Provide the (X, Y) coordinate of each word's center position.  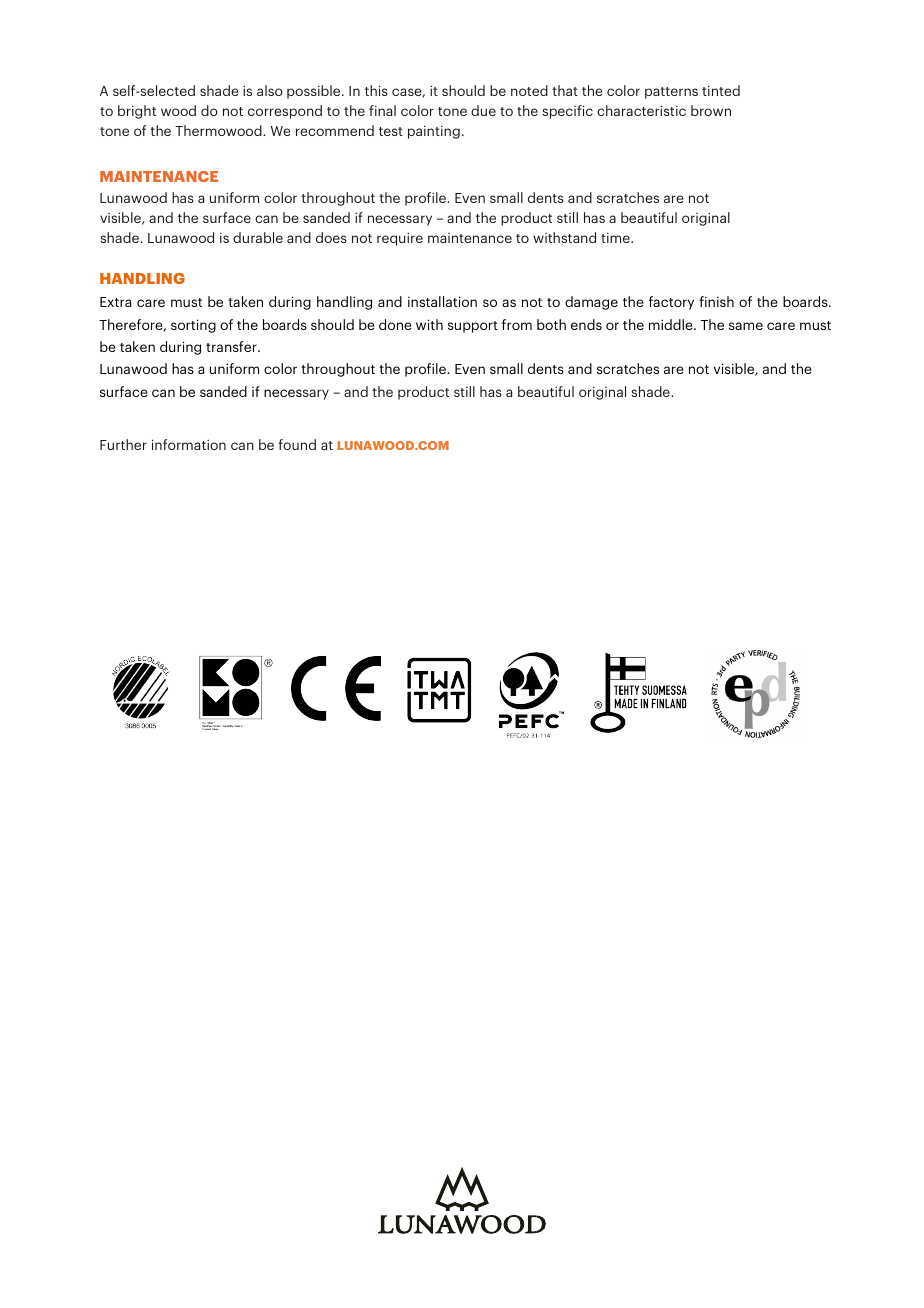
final (382, 110)
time (616, 237)
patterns (671, 93)
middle (672, 324)
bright (137, 112)
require (400, 239)
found (297, 444)
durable (258, 237)
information (189, 444)
